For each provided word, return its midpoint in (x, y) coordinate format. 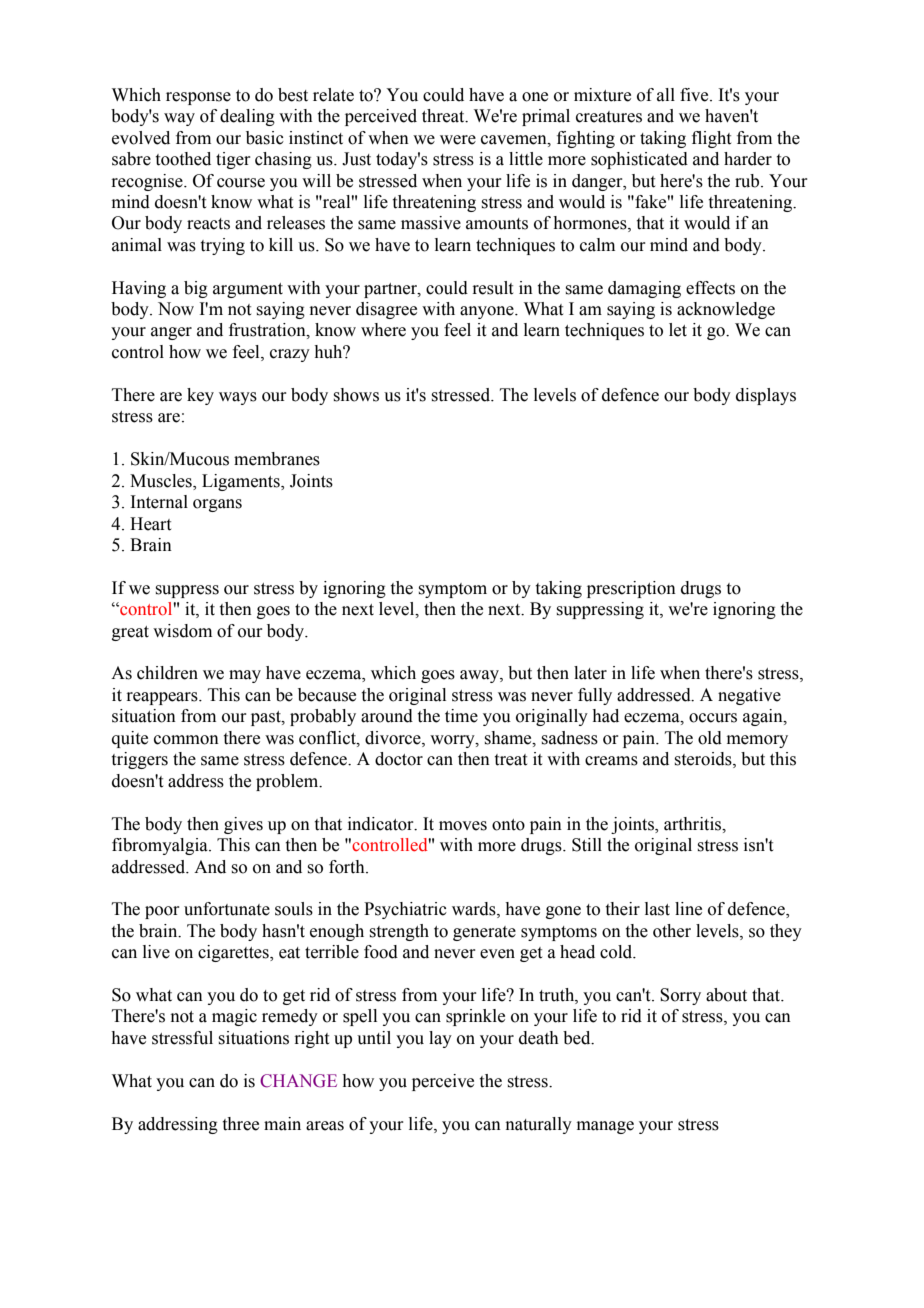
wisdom (182, 631)
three (241, 1124)
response (198, 98)
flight (711, 139)
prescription (631, 589)
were (458, 140)
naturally (539, 1125)
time (461, 716)
